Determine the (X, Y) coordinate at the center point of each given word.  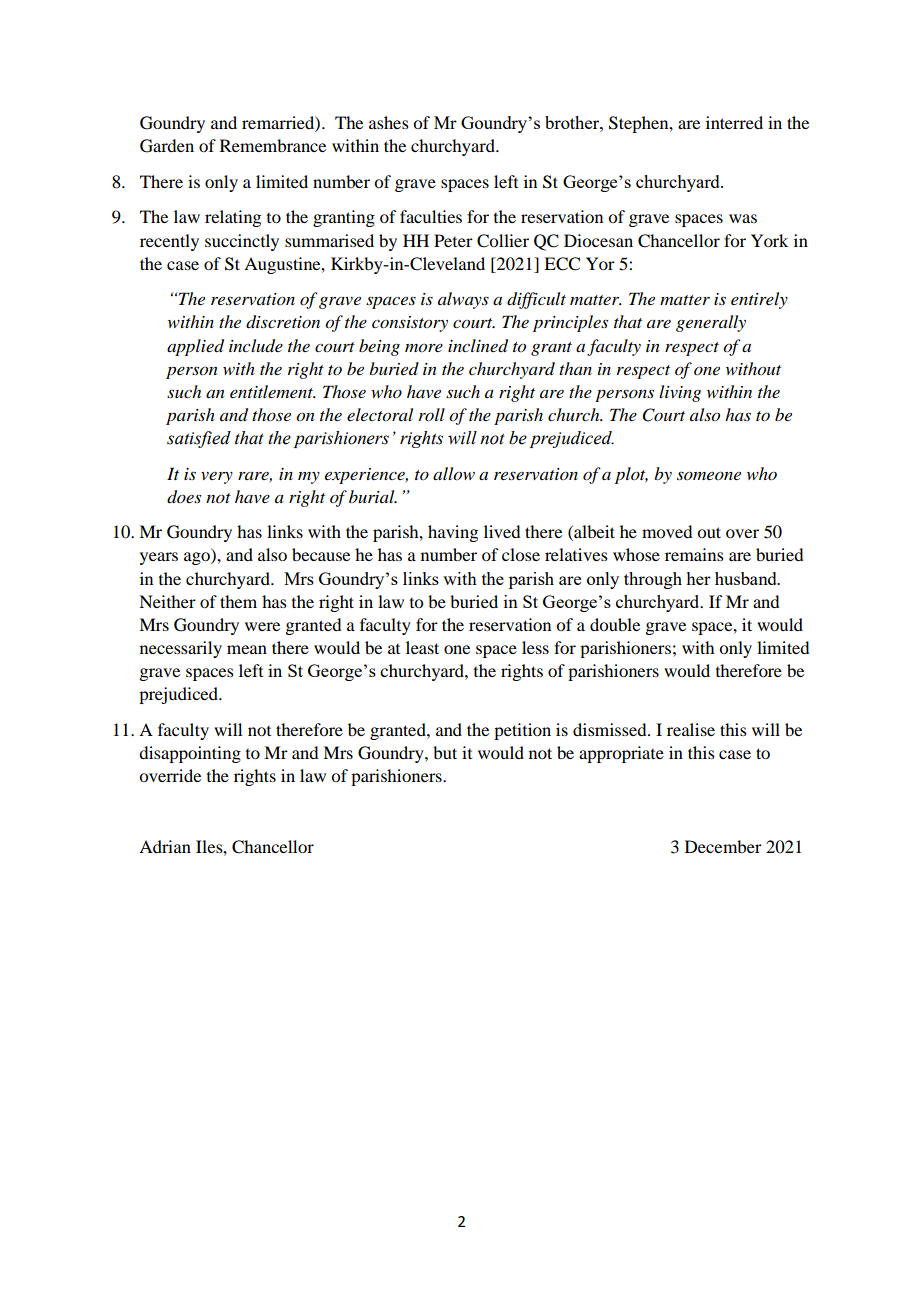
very (217, 478)
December (723, 846)
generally (711, 323)
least (422, 647)
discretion (283, 322)
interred (734, 122)
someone (709, 475)
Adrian (165, 846)
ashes (389, 122)
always (463, 300)
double (615, 624)
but (445, 752)
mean (247, 649)
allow (454, 474)
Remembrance (273, 145)
